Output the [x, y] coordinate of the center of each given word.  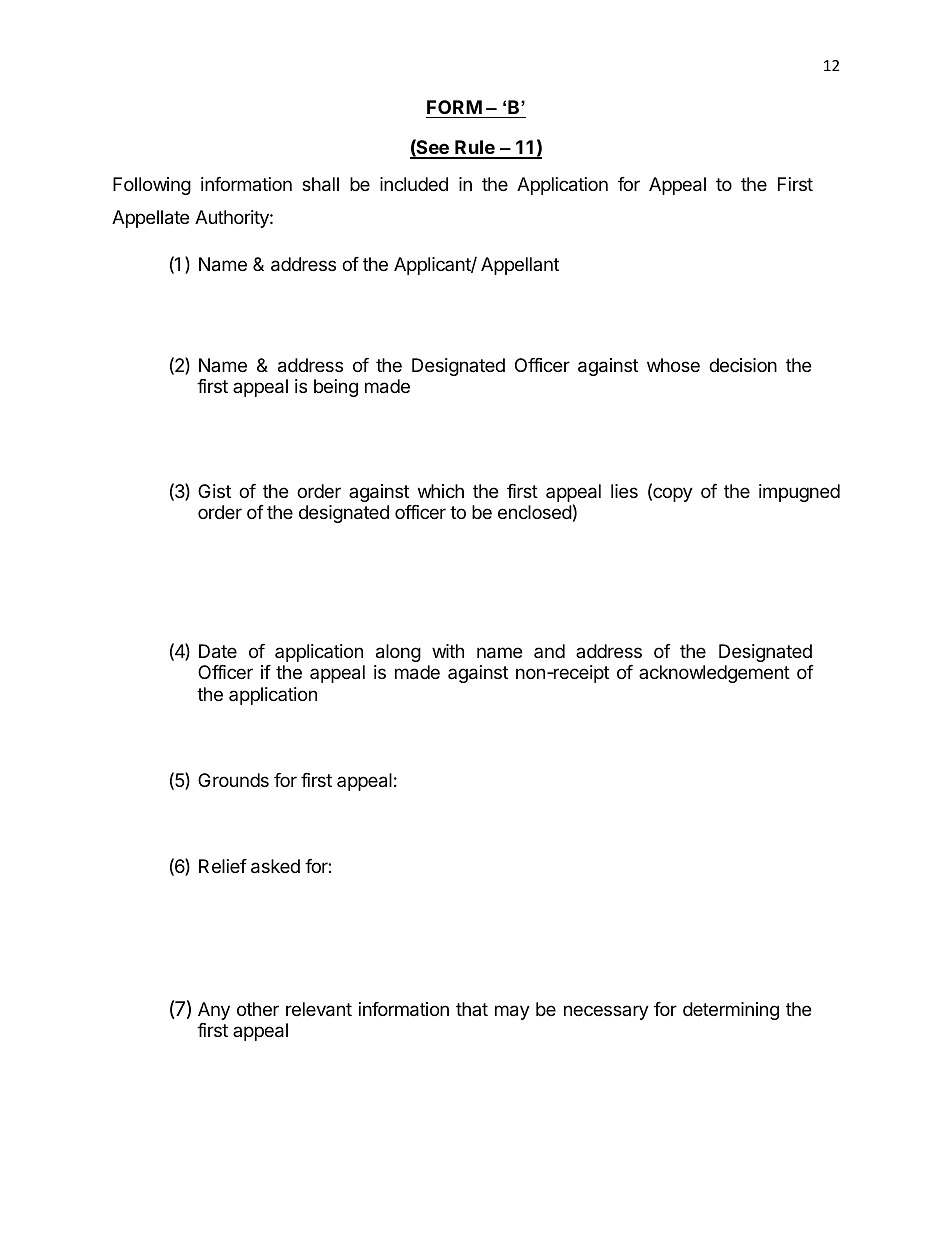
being [336, 388]
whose [673, 365]
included [414, 184]
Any [214, 1011]
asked [275, 866]
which [441, 491]
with [448, 651]
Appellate [150, 219]
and [549, 651]
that [472, 1009]
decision [743, 365]
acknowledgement [714, 674]
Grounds [233, 780]
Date [218, 651]
